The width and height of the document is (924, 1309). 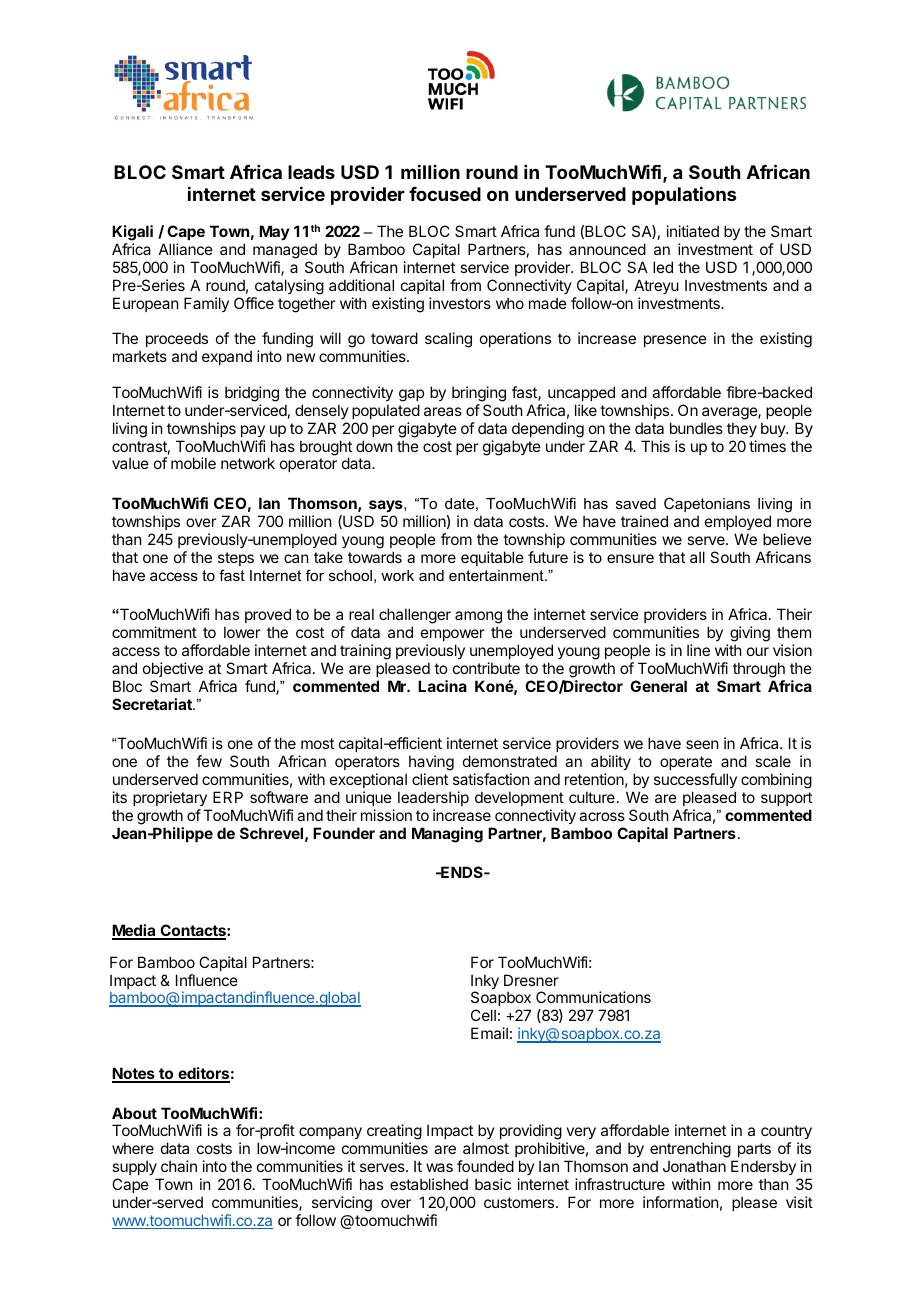 I want to click on chain, so click(x=179, y=1166).
